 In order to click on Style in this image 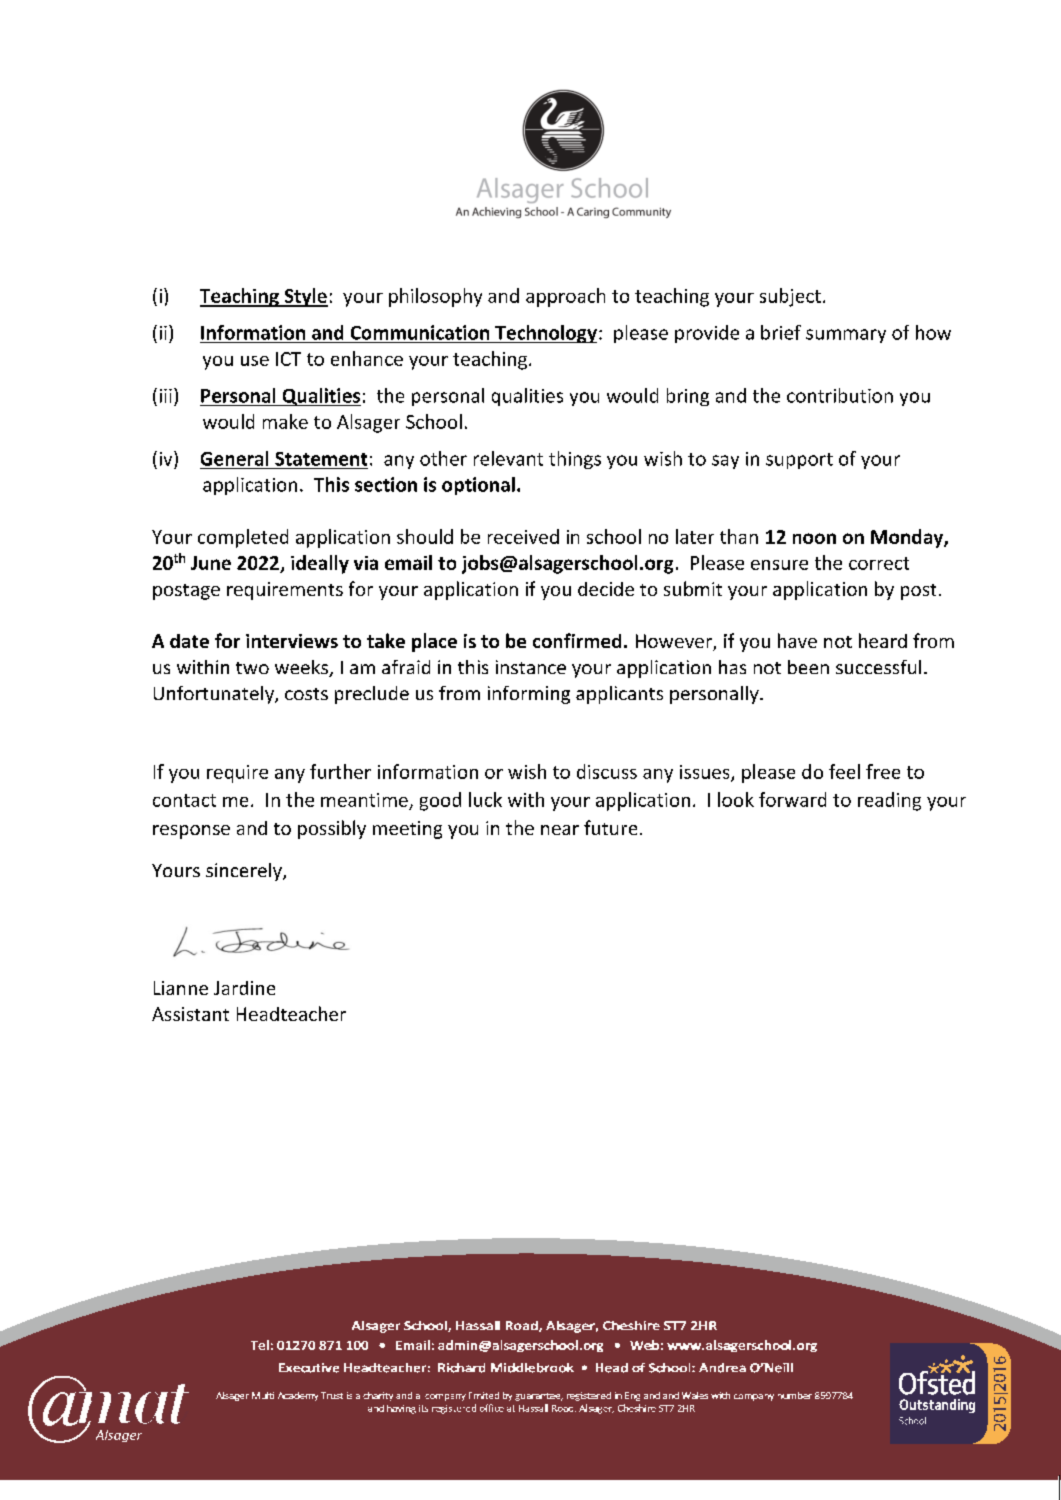, I will do `click(305, 297)`.
